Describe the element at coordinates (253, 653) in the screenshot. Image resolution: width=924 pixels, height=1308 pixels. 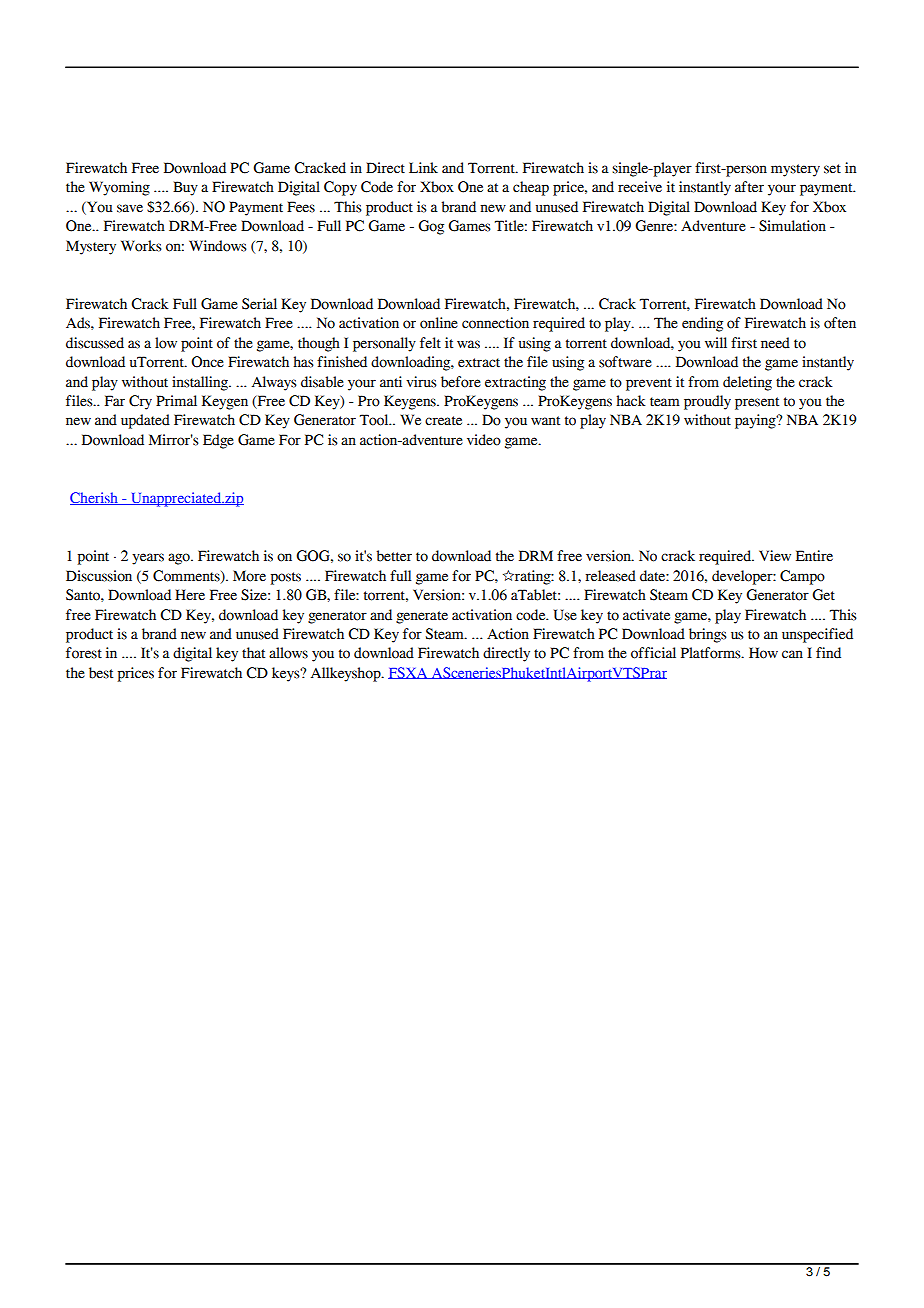
I see `that` at that location.
